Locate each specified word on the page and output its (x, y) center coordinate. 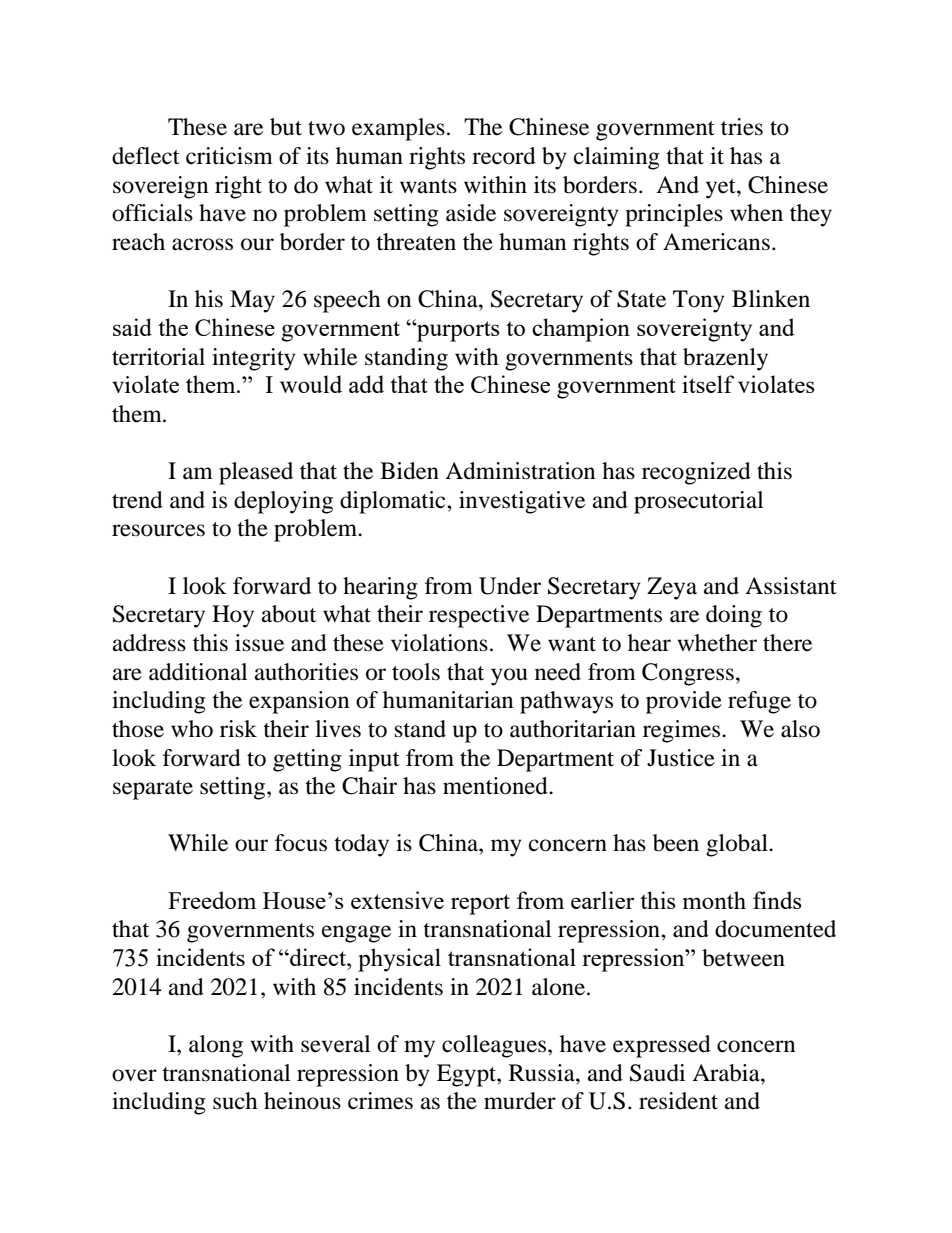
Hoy (233, 616)
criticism (229, 156)
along (216, 1046)
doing (734, 616)
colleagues (495, 1046)
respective (479, 616)
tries (742, 127)
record (504, 156)
